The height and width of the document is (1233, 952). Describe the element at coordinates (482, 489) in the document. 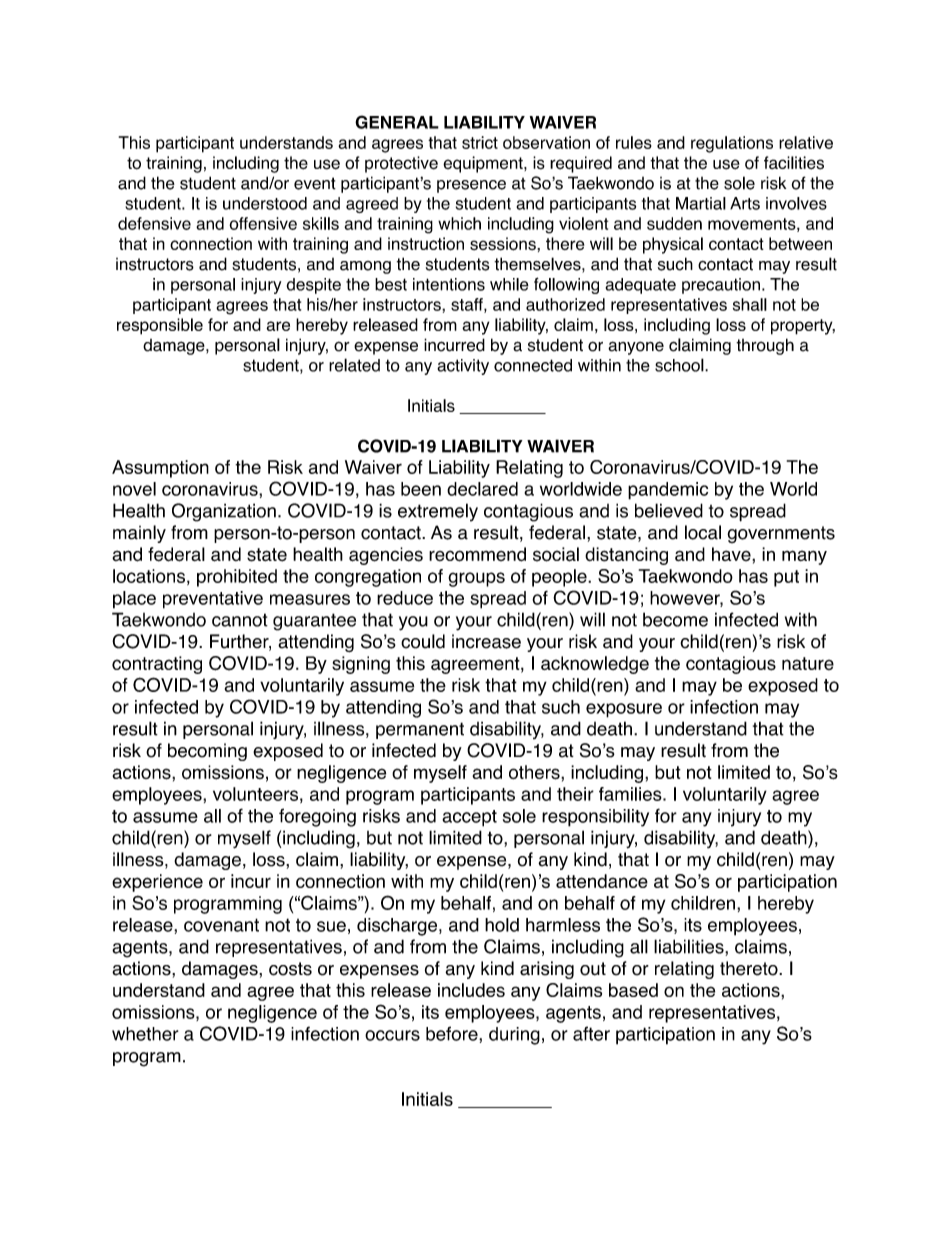

I see `declared` at that location.
